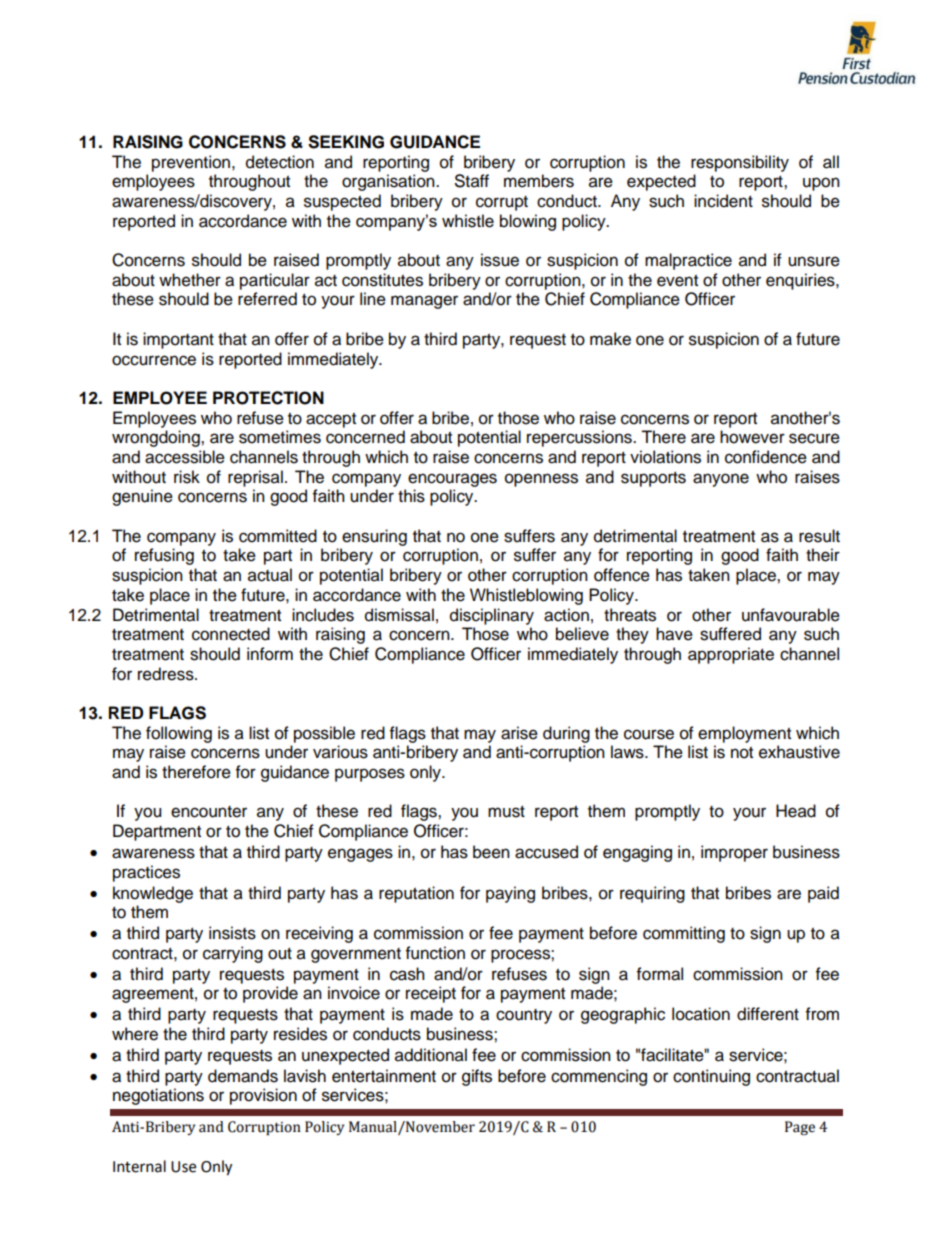 The image size is (952, 1233). What do you see at coordinates (740, 163) in the page?
I see `responsibility` at bounding box center [740, 163].
